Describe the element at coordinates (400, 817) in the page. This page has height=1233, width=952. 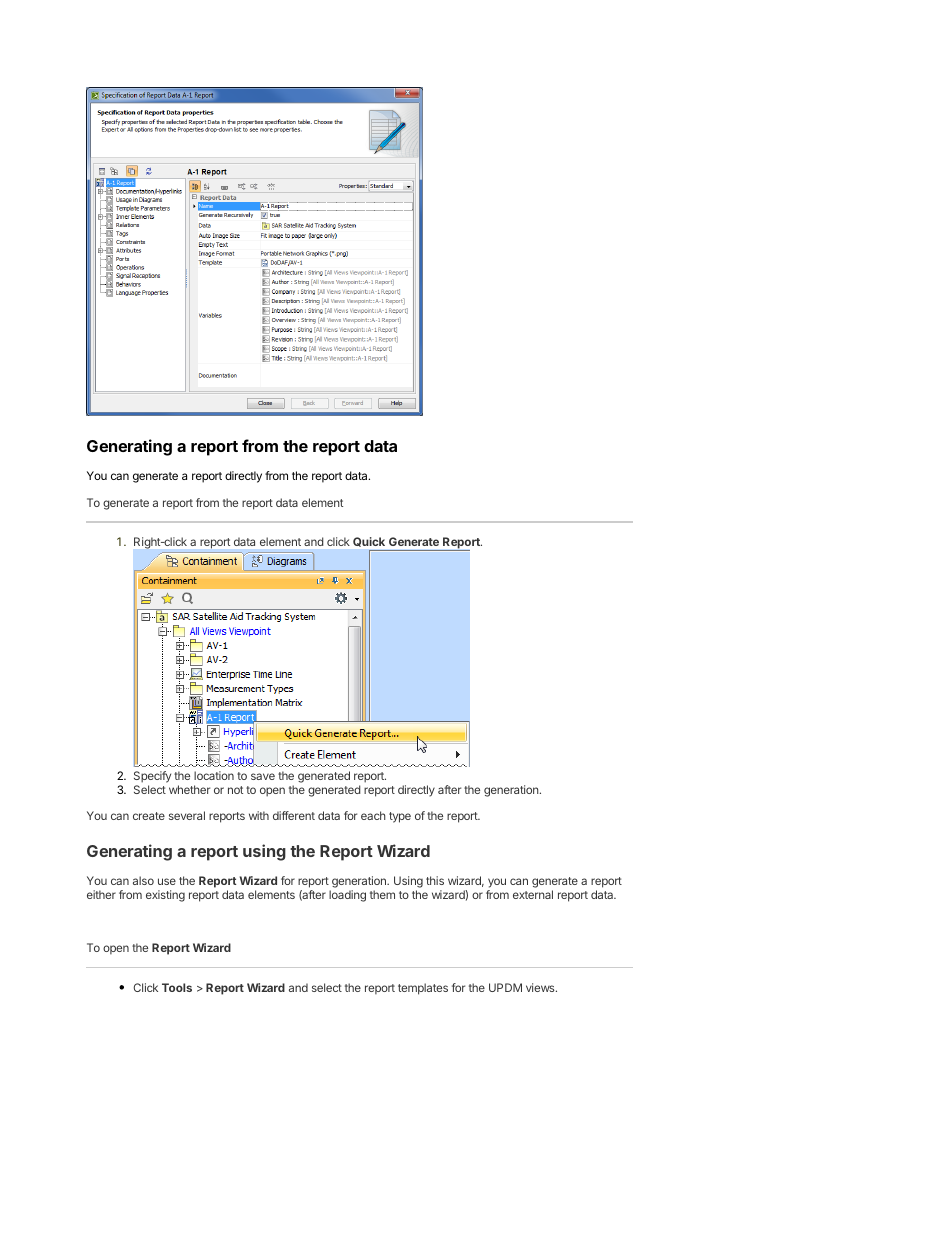
I see `type` at that location.
